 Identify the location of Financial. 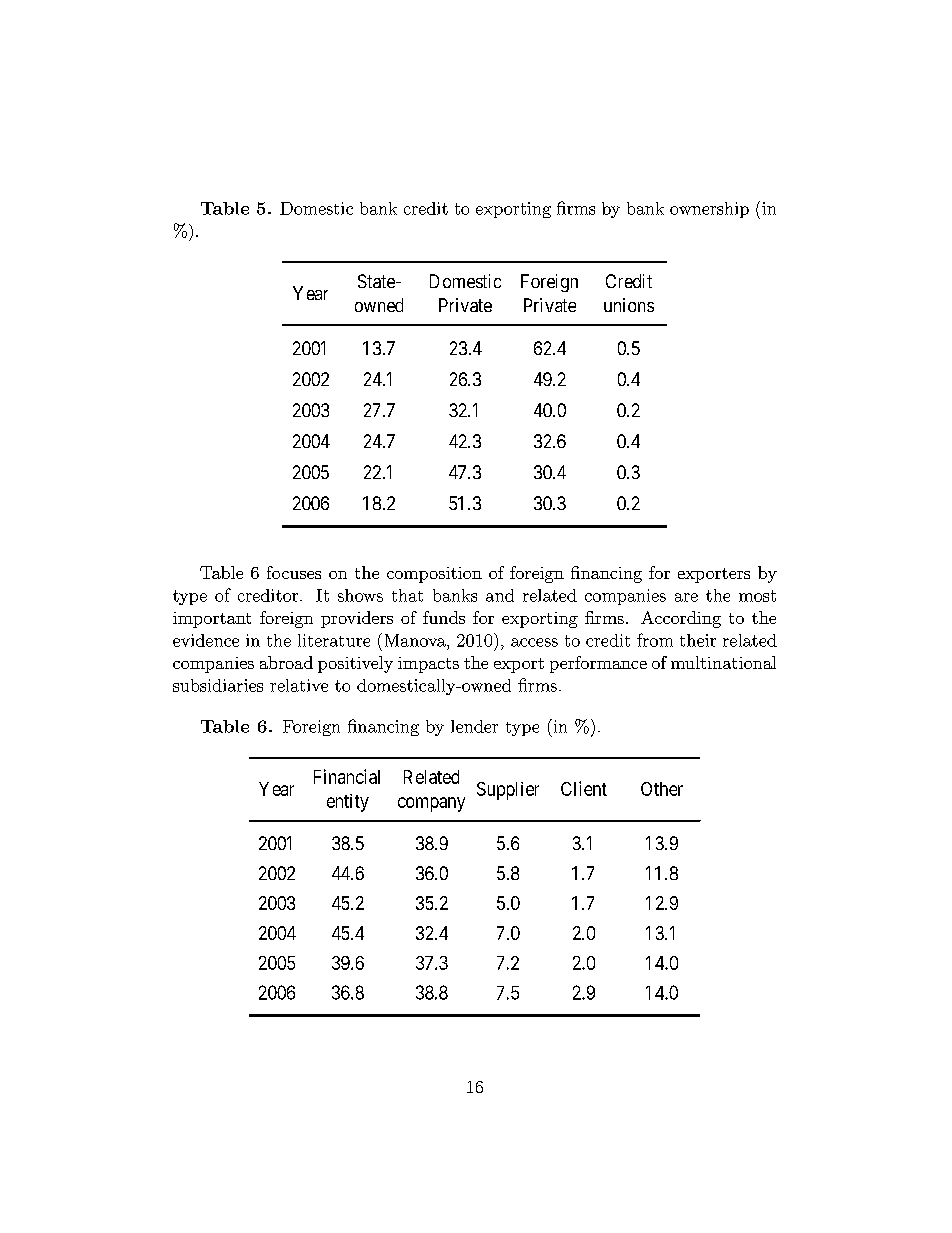
(347, 776).
